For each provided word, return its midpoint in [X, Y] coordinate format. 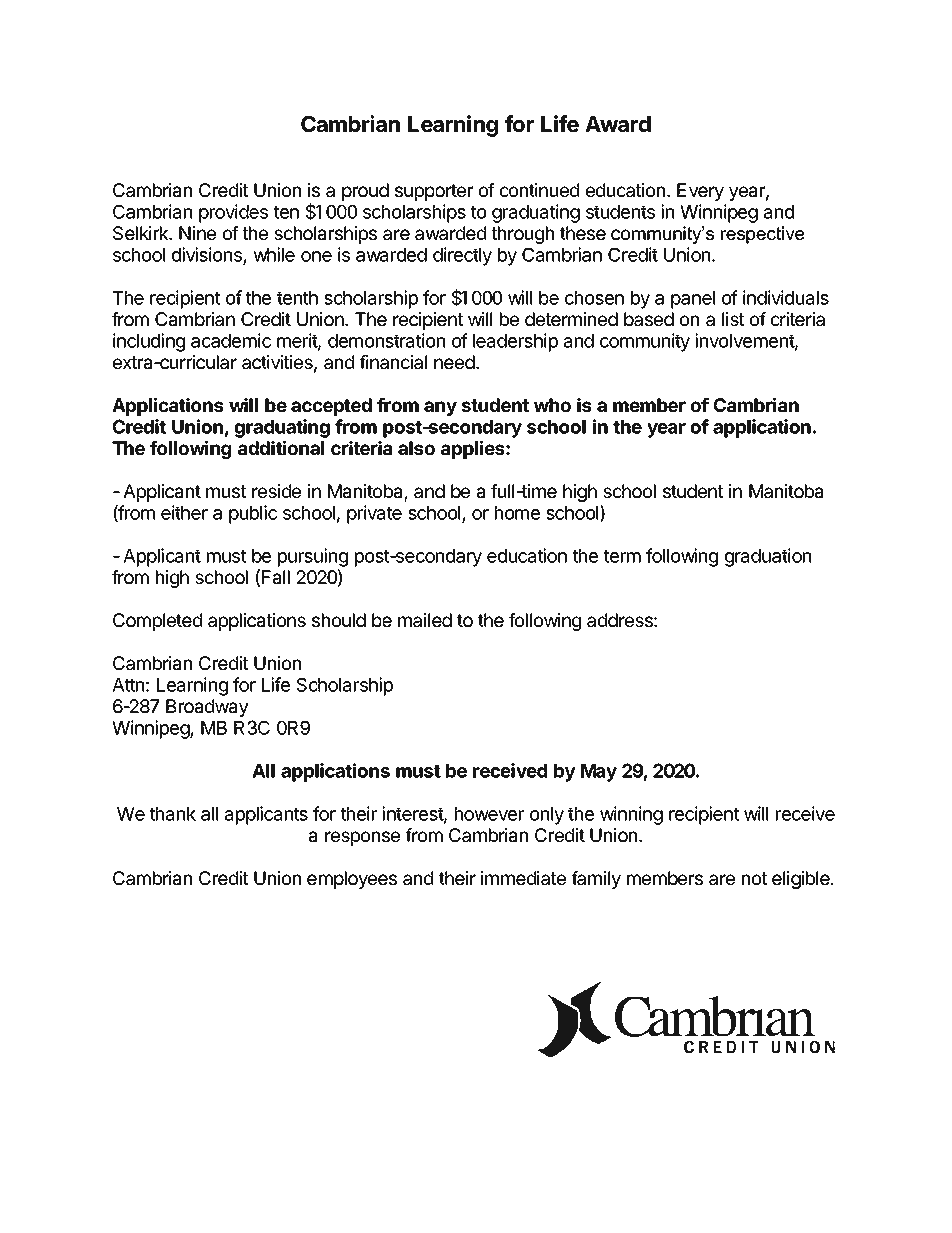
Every [700, 192]
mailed [425, 620]
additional [281, 447]
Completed [157, 622]
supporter [434, 192]
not [754, 878]
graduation [768, 557]
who [552, 405]
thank [172, 814]
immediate [523, 878]
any [440, 408]
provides [233, 213]
